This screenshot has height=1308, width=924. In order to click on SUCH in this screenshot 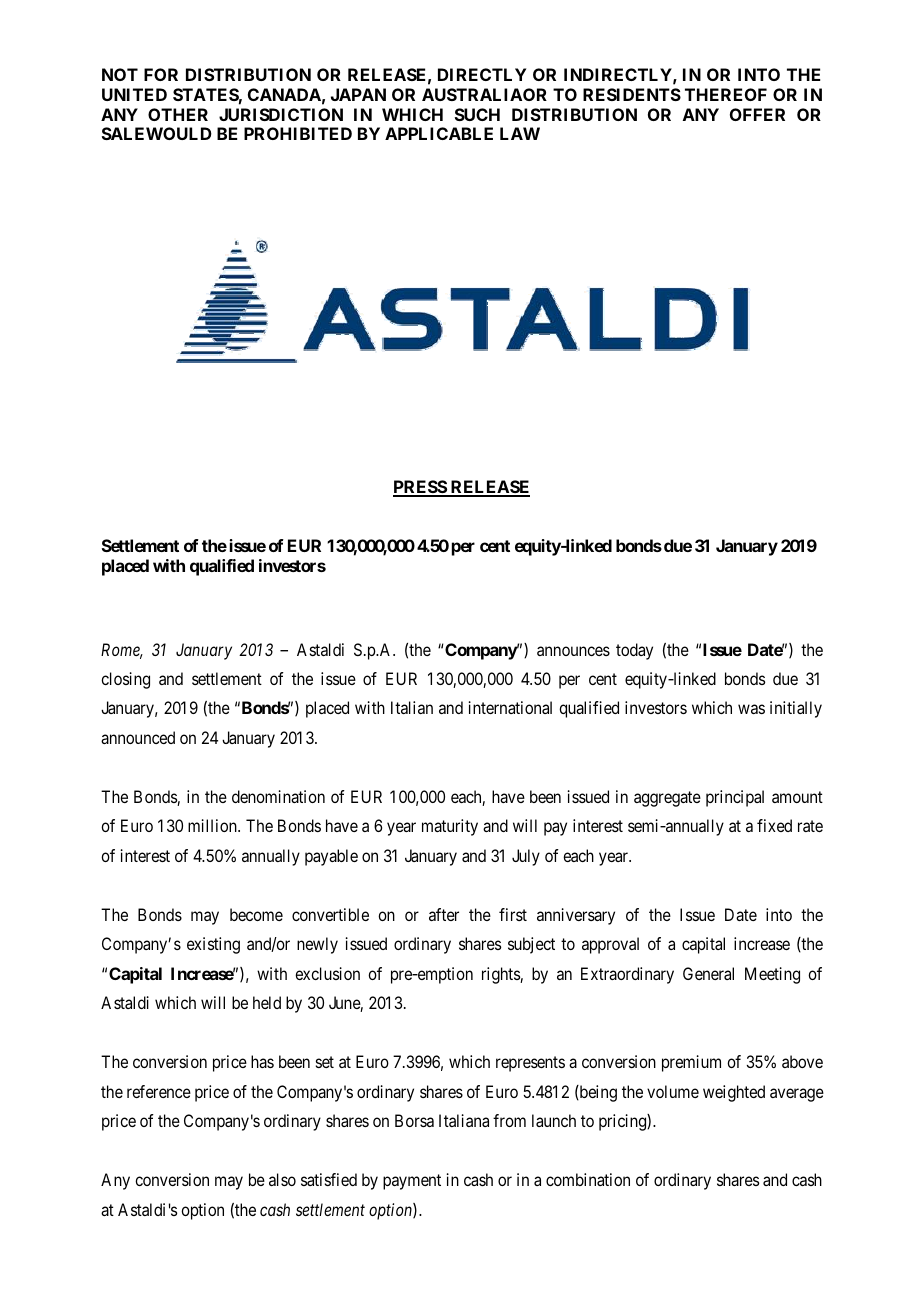, I will do `click(477, 114)`.
